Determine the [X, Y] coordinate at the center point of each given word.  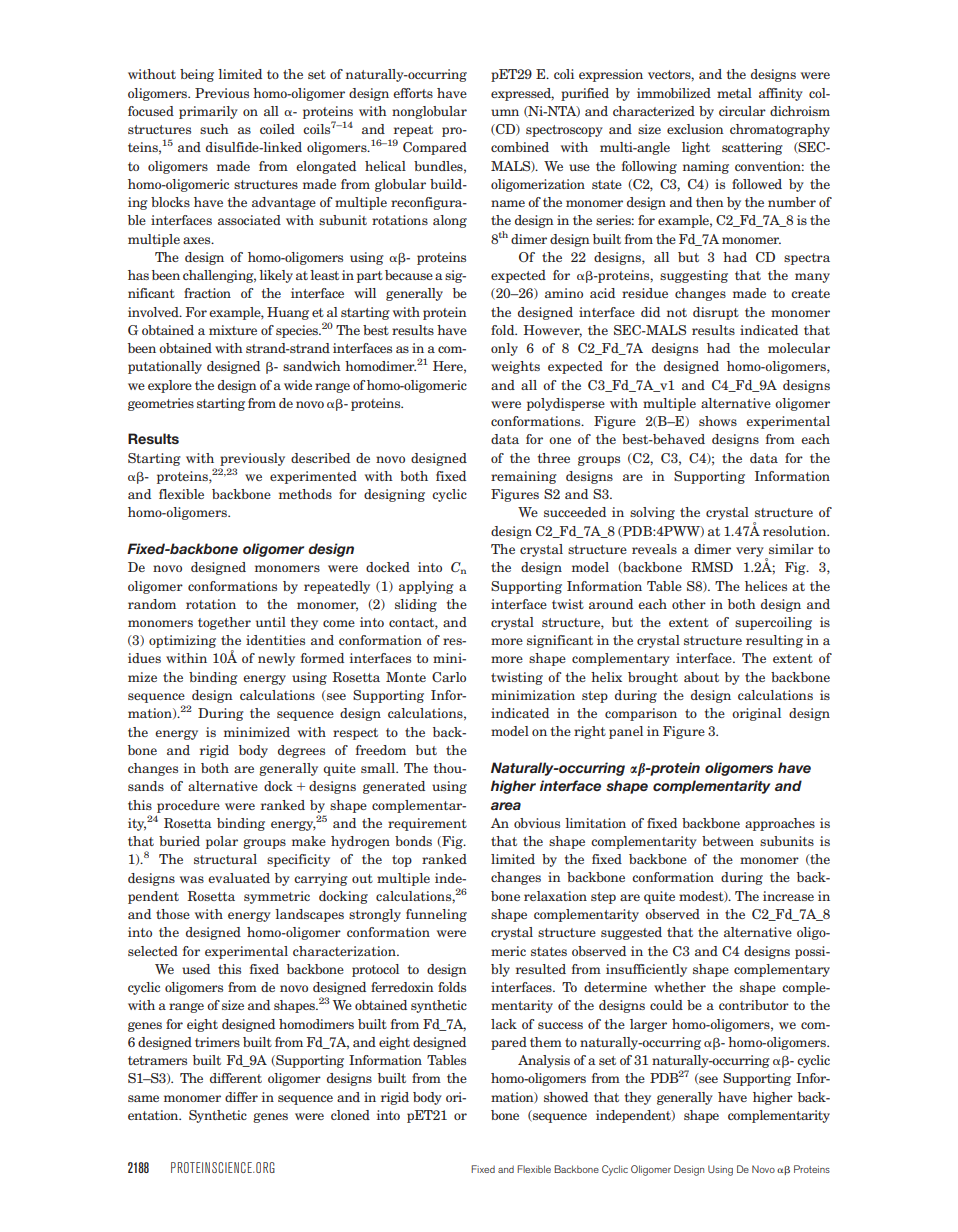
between [728, 841]
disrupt [716, 313]
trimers [217, 1042]
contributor [754, 1005]
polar [222, 842]
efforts [413, 93]
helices [766, 586]
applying [426, 587]
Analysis [544, 1061]
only [504, 349]
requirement [427, 824]
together [224, 623]
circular [742, 111]
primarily [208, 112]
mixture [233, 330]
